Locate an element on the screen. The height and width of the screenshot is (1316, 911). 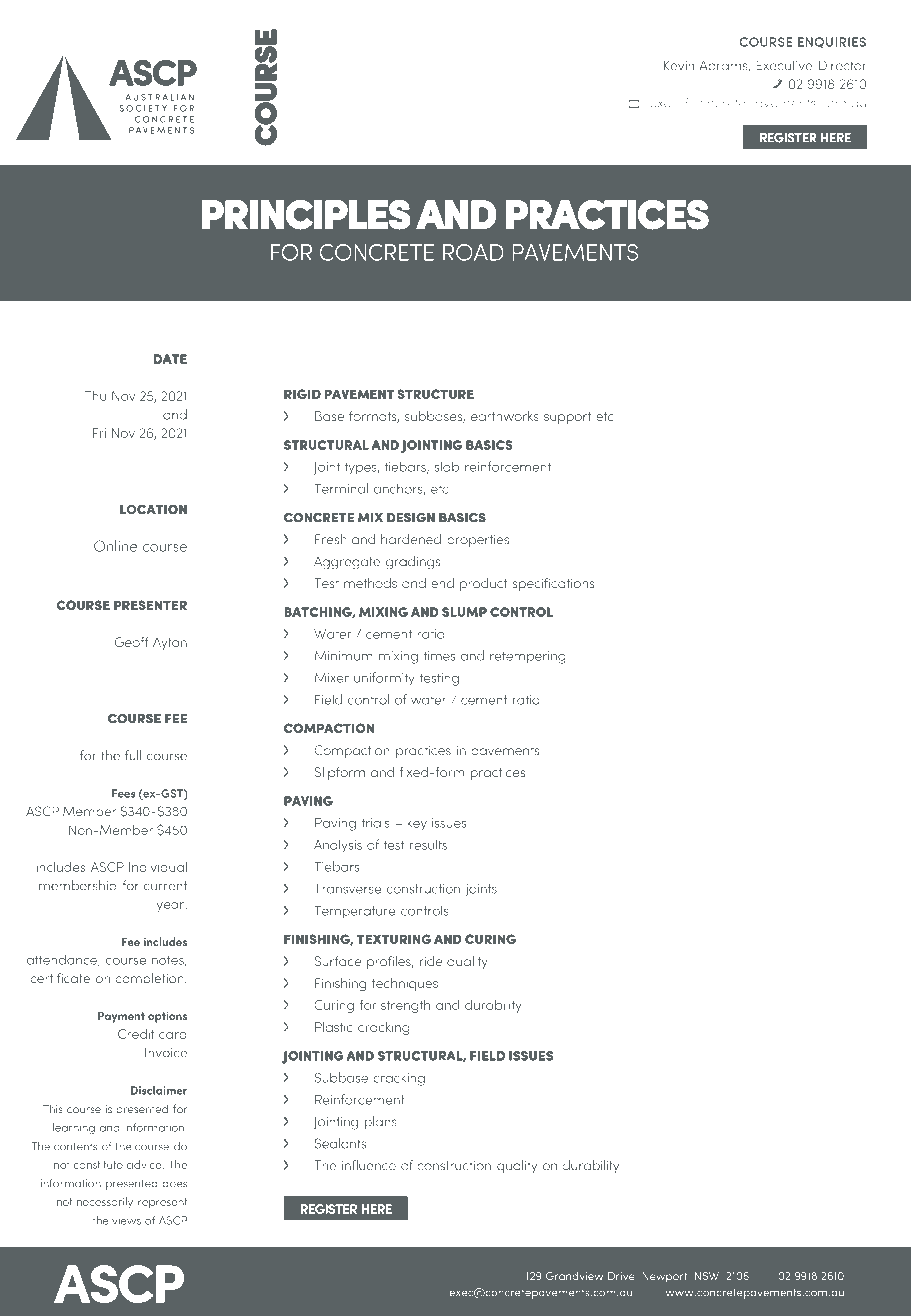
ROAD is located at coordinates (473, 252).
